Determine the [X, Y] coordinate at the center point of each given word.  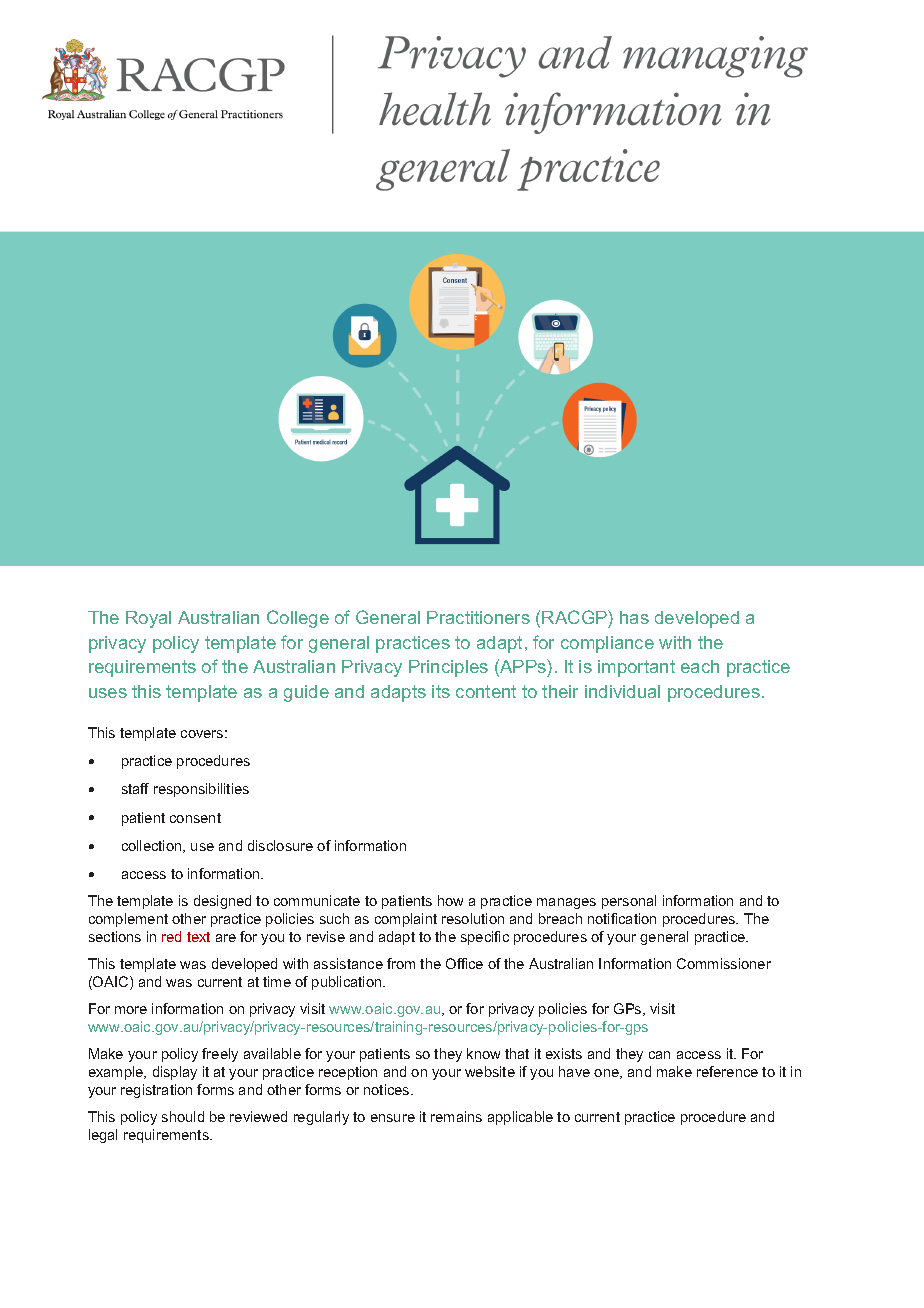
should [183, 1116]
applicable [520, 1118]
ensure [393, 1118]
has [634, 617]
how [450, 900]
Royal [148, 619]
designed [222, 902]
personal [629, 902]
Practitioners [478, 617]
